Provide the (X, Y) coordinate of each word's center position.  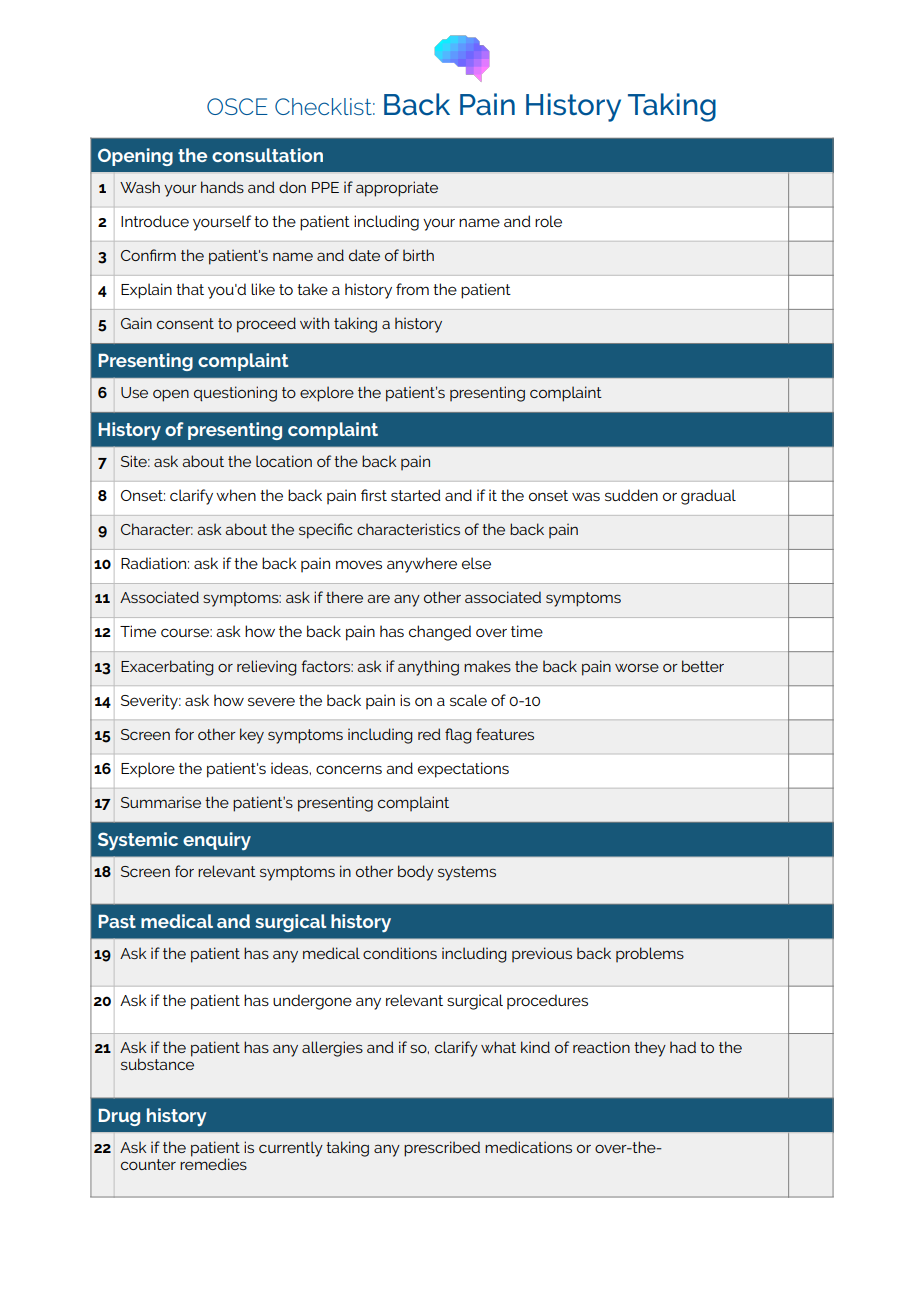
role (548, 221)
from (412, 289)
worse (637, 667)
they (650, 1049)
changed (440, 633)
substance (157, 1064)
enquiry (217, 841)
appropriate (397, 189)
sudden (631, 495)
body (416, 873)
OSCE (237, 106)
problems (650, 954)
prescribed (442, 1149)
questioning (235, 394)
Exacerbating (167, 668)
